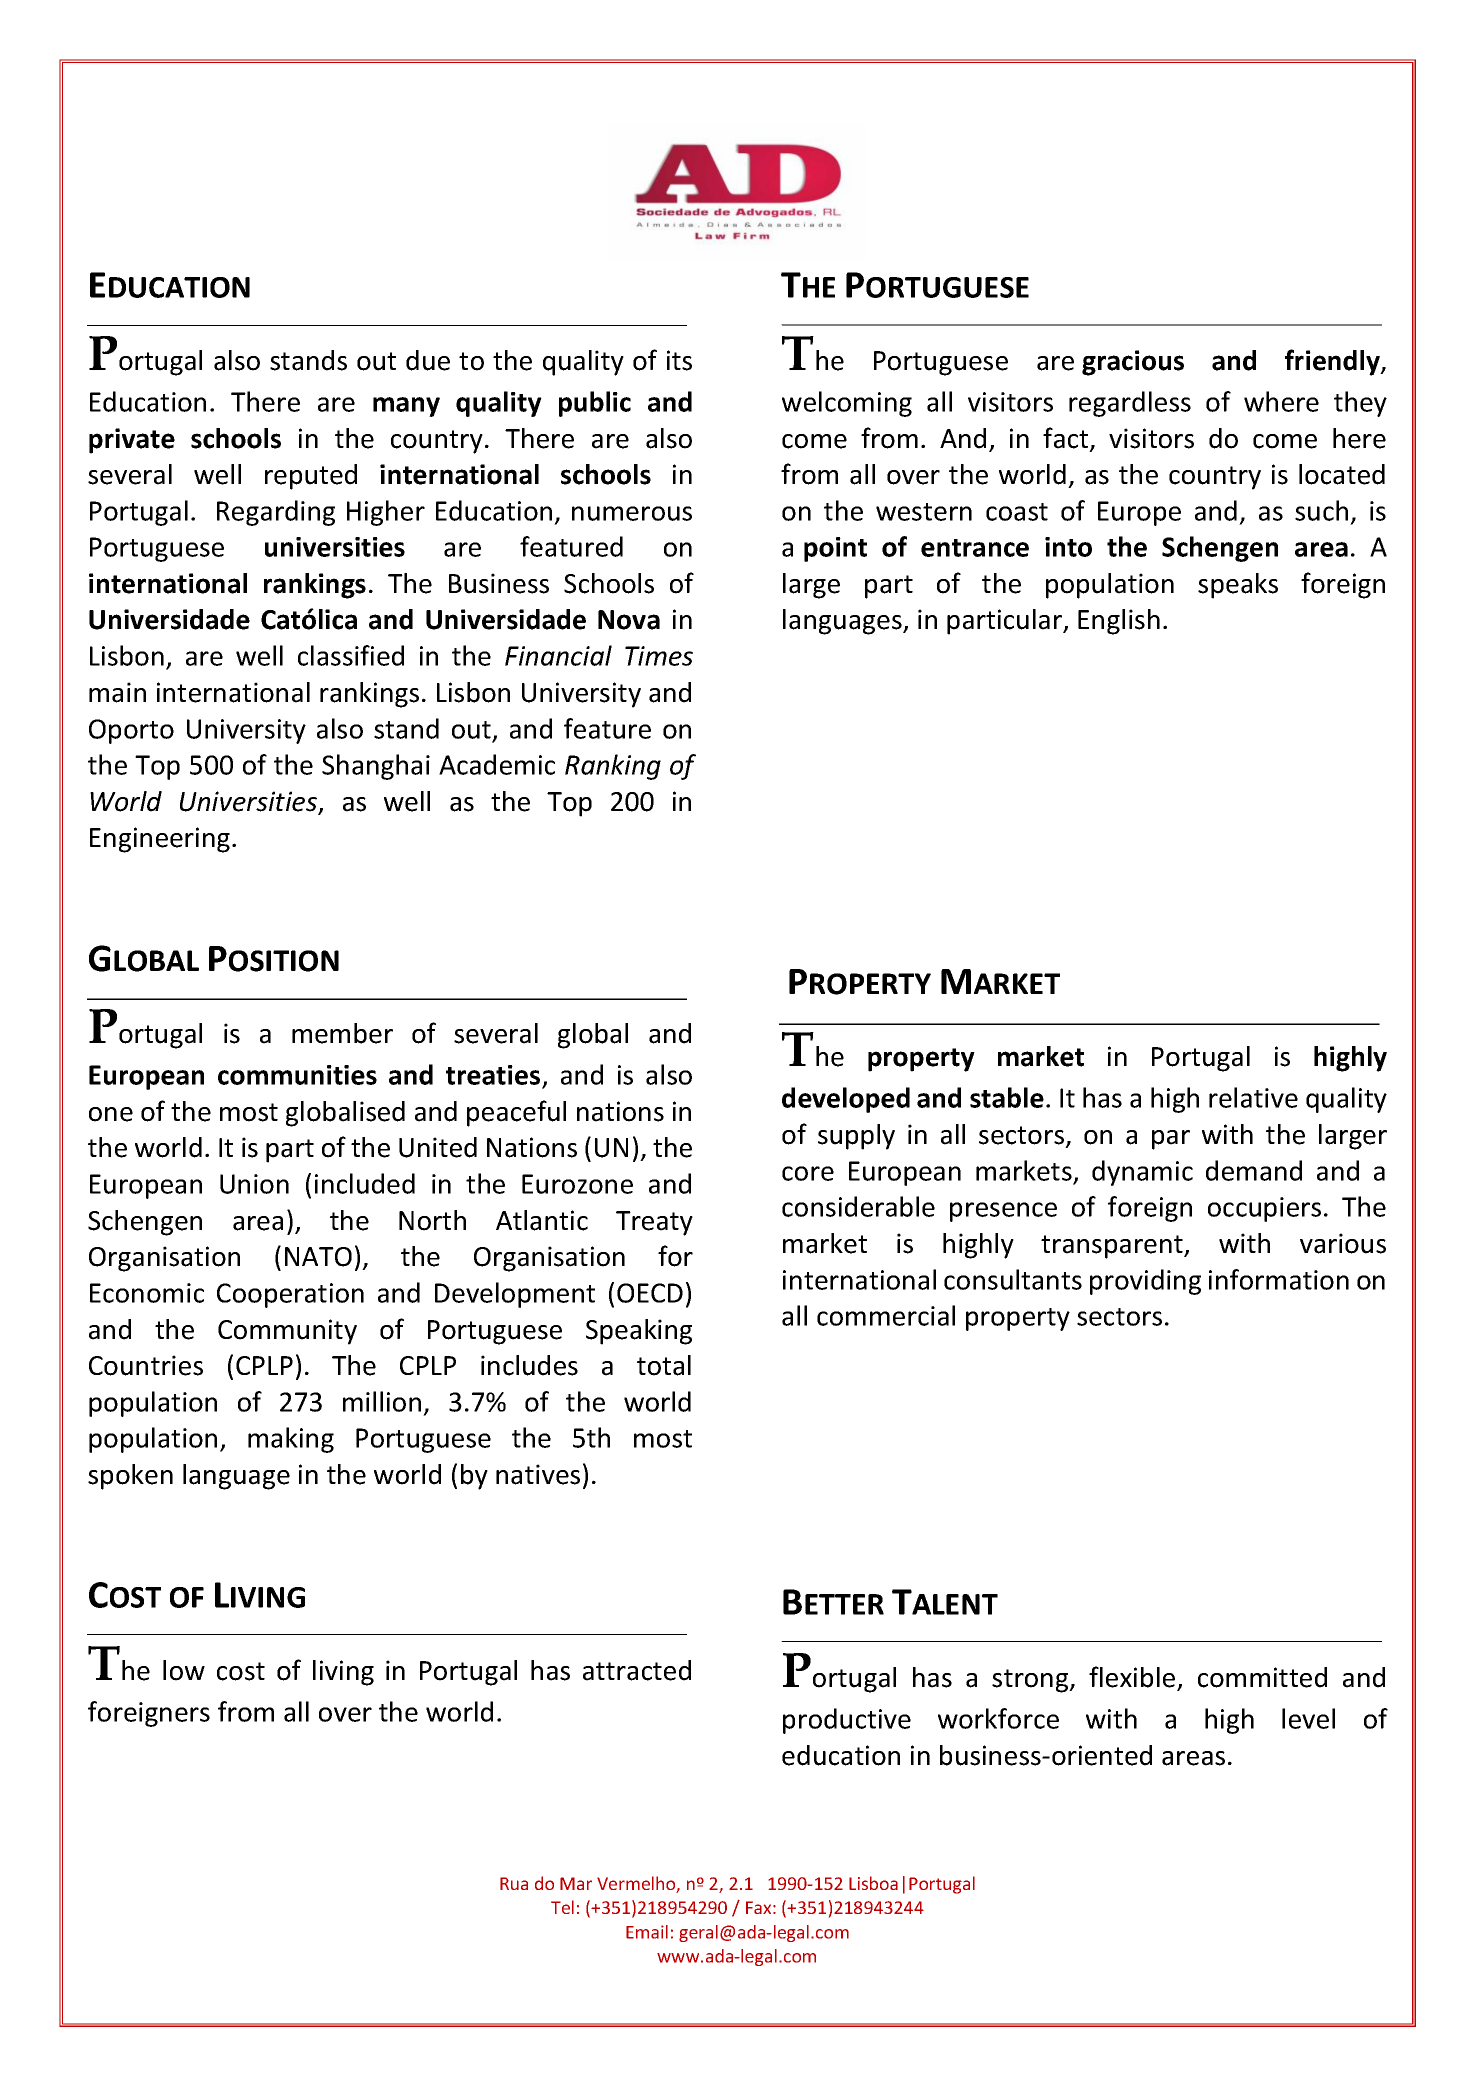 This document has width=1475, height=2086. What do you see at coordinates (1262, 1677) in the document?
I see `committed` at bounding box center [1262, 1677].
